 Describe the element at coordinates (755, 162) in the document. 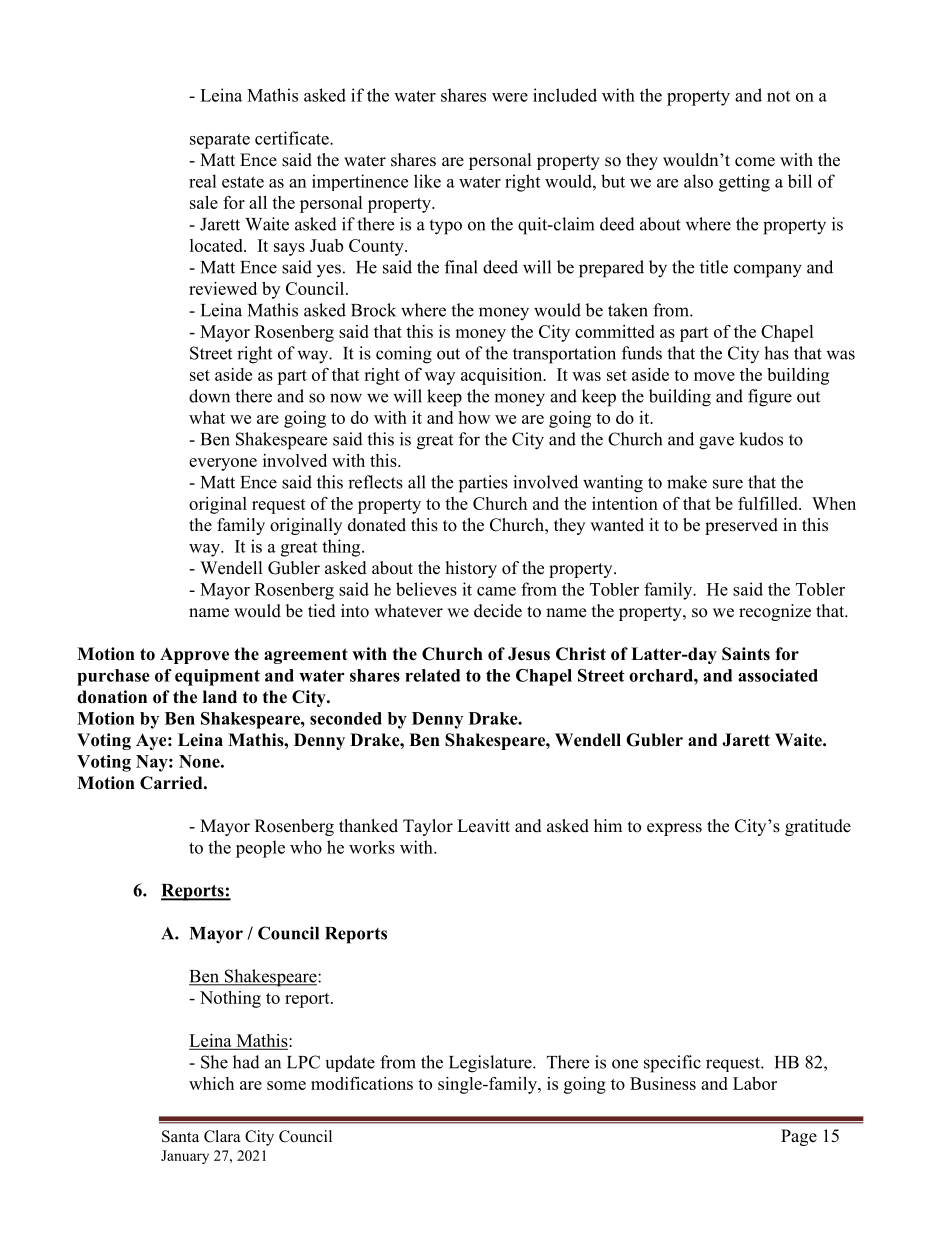

I see `come` at that location.
